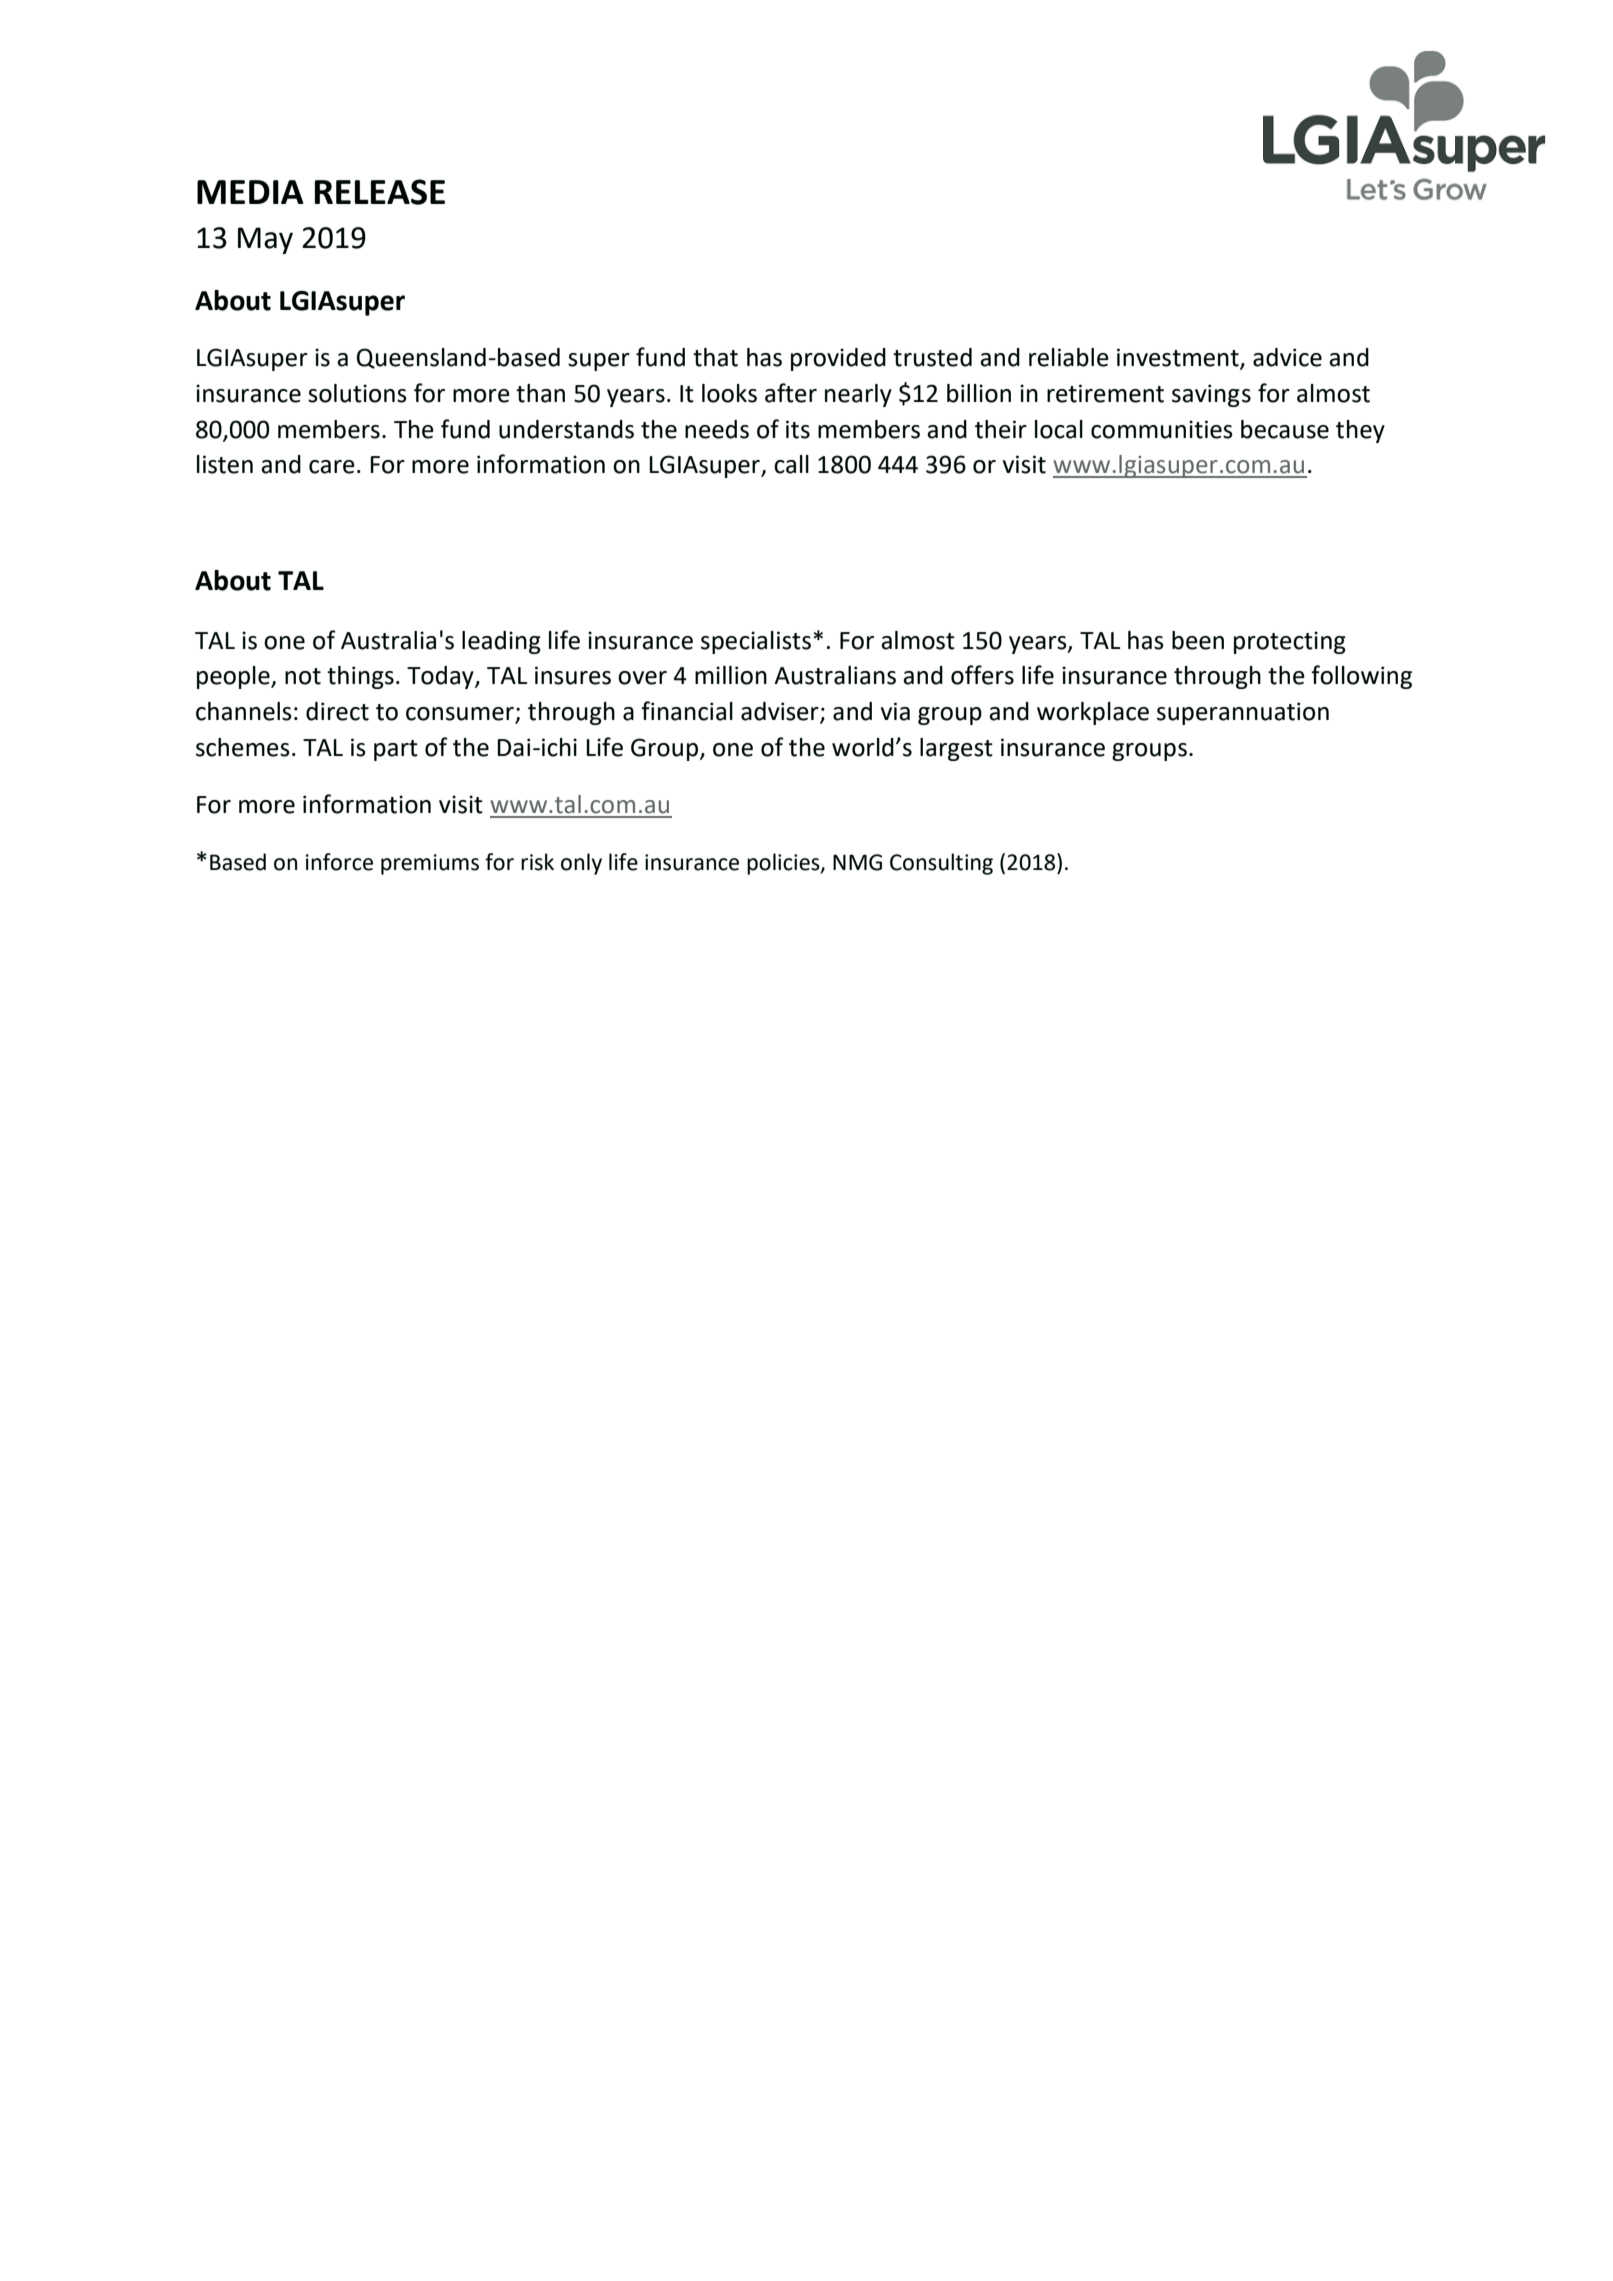  Describe the element at coordinates (756, 642) in the screenshot. I see `specialists` at that location.
